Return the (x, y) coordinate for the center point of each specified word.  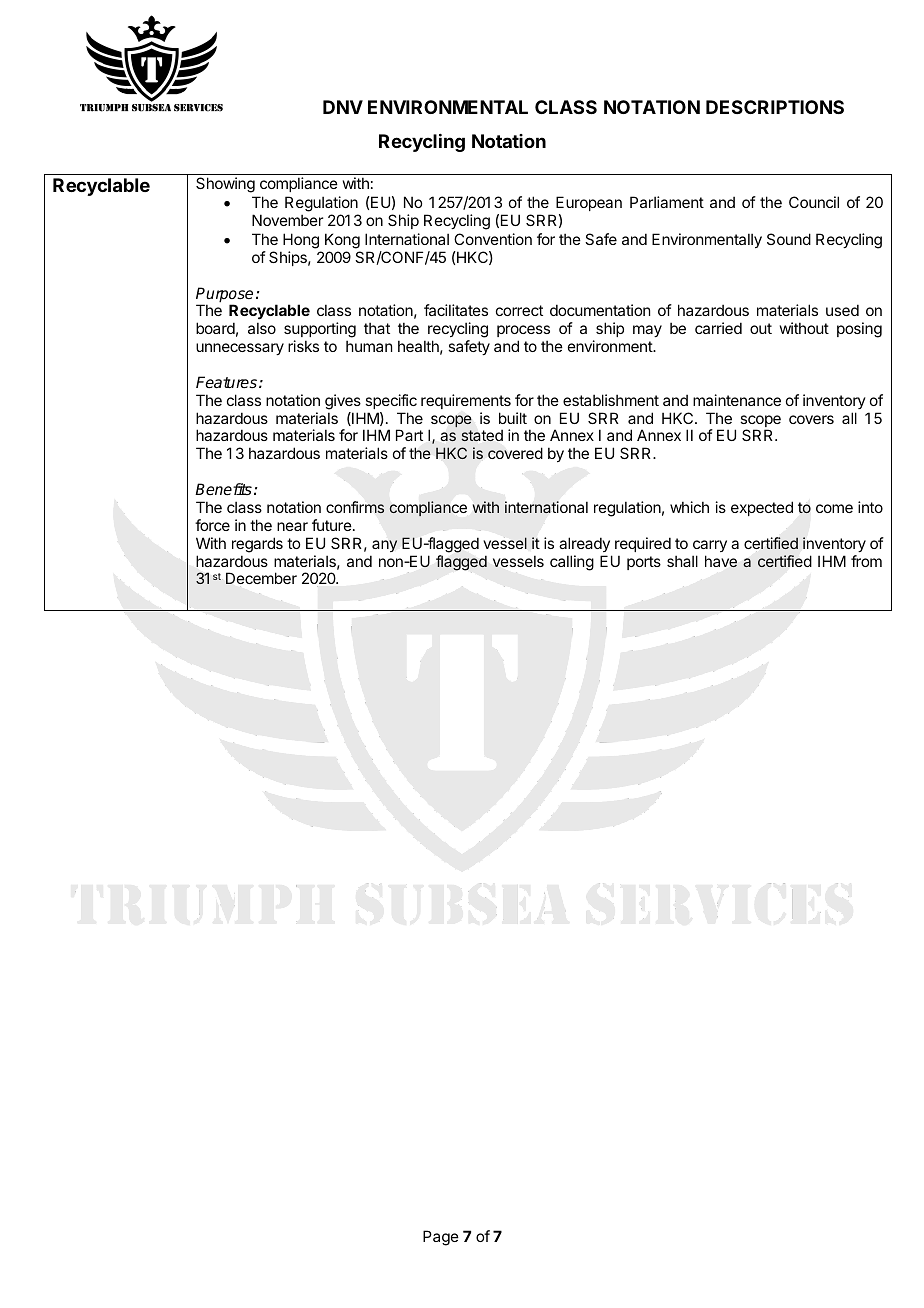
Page (441, 1238)
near (292, 526)
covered (515, 453)
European (589, 203)
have (721, 561)
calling (572, 563)
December (261, 578)
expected (762, 508)
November (287, 220)
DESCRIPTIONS (775, 107)
